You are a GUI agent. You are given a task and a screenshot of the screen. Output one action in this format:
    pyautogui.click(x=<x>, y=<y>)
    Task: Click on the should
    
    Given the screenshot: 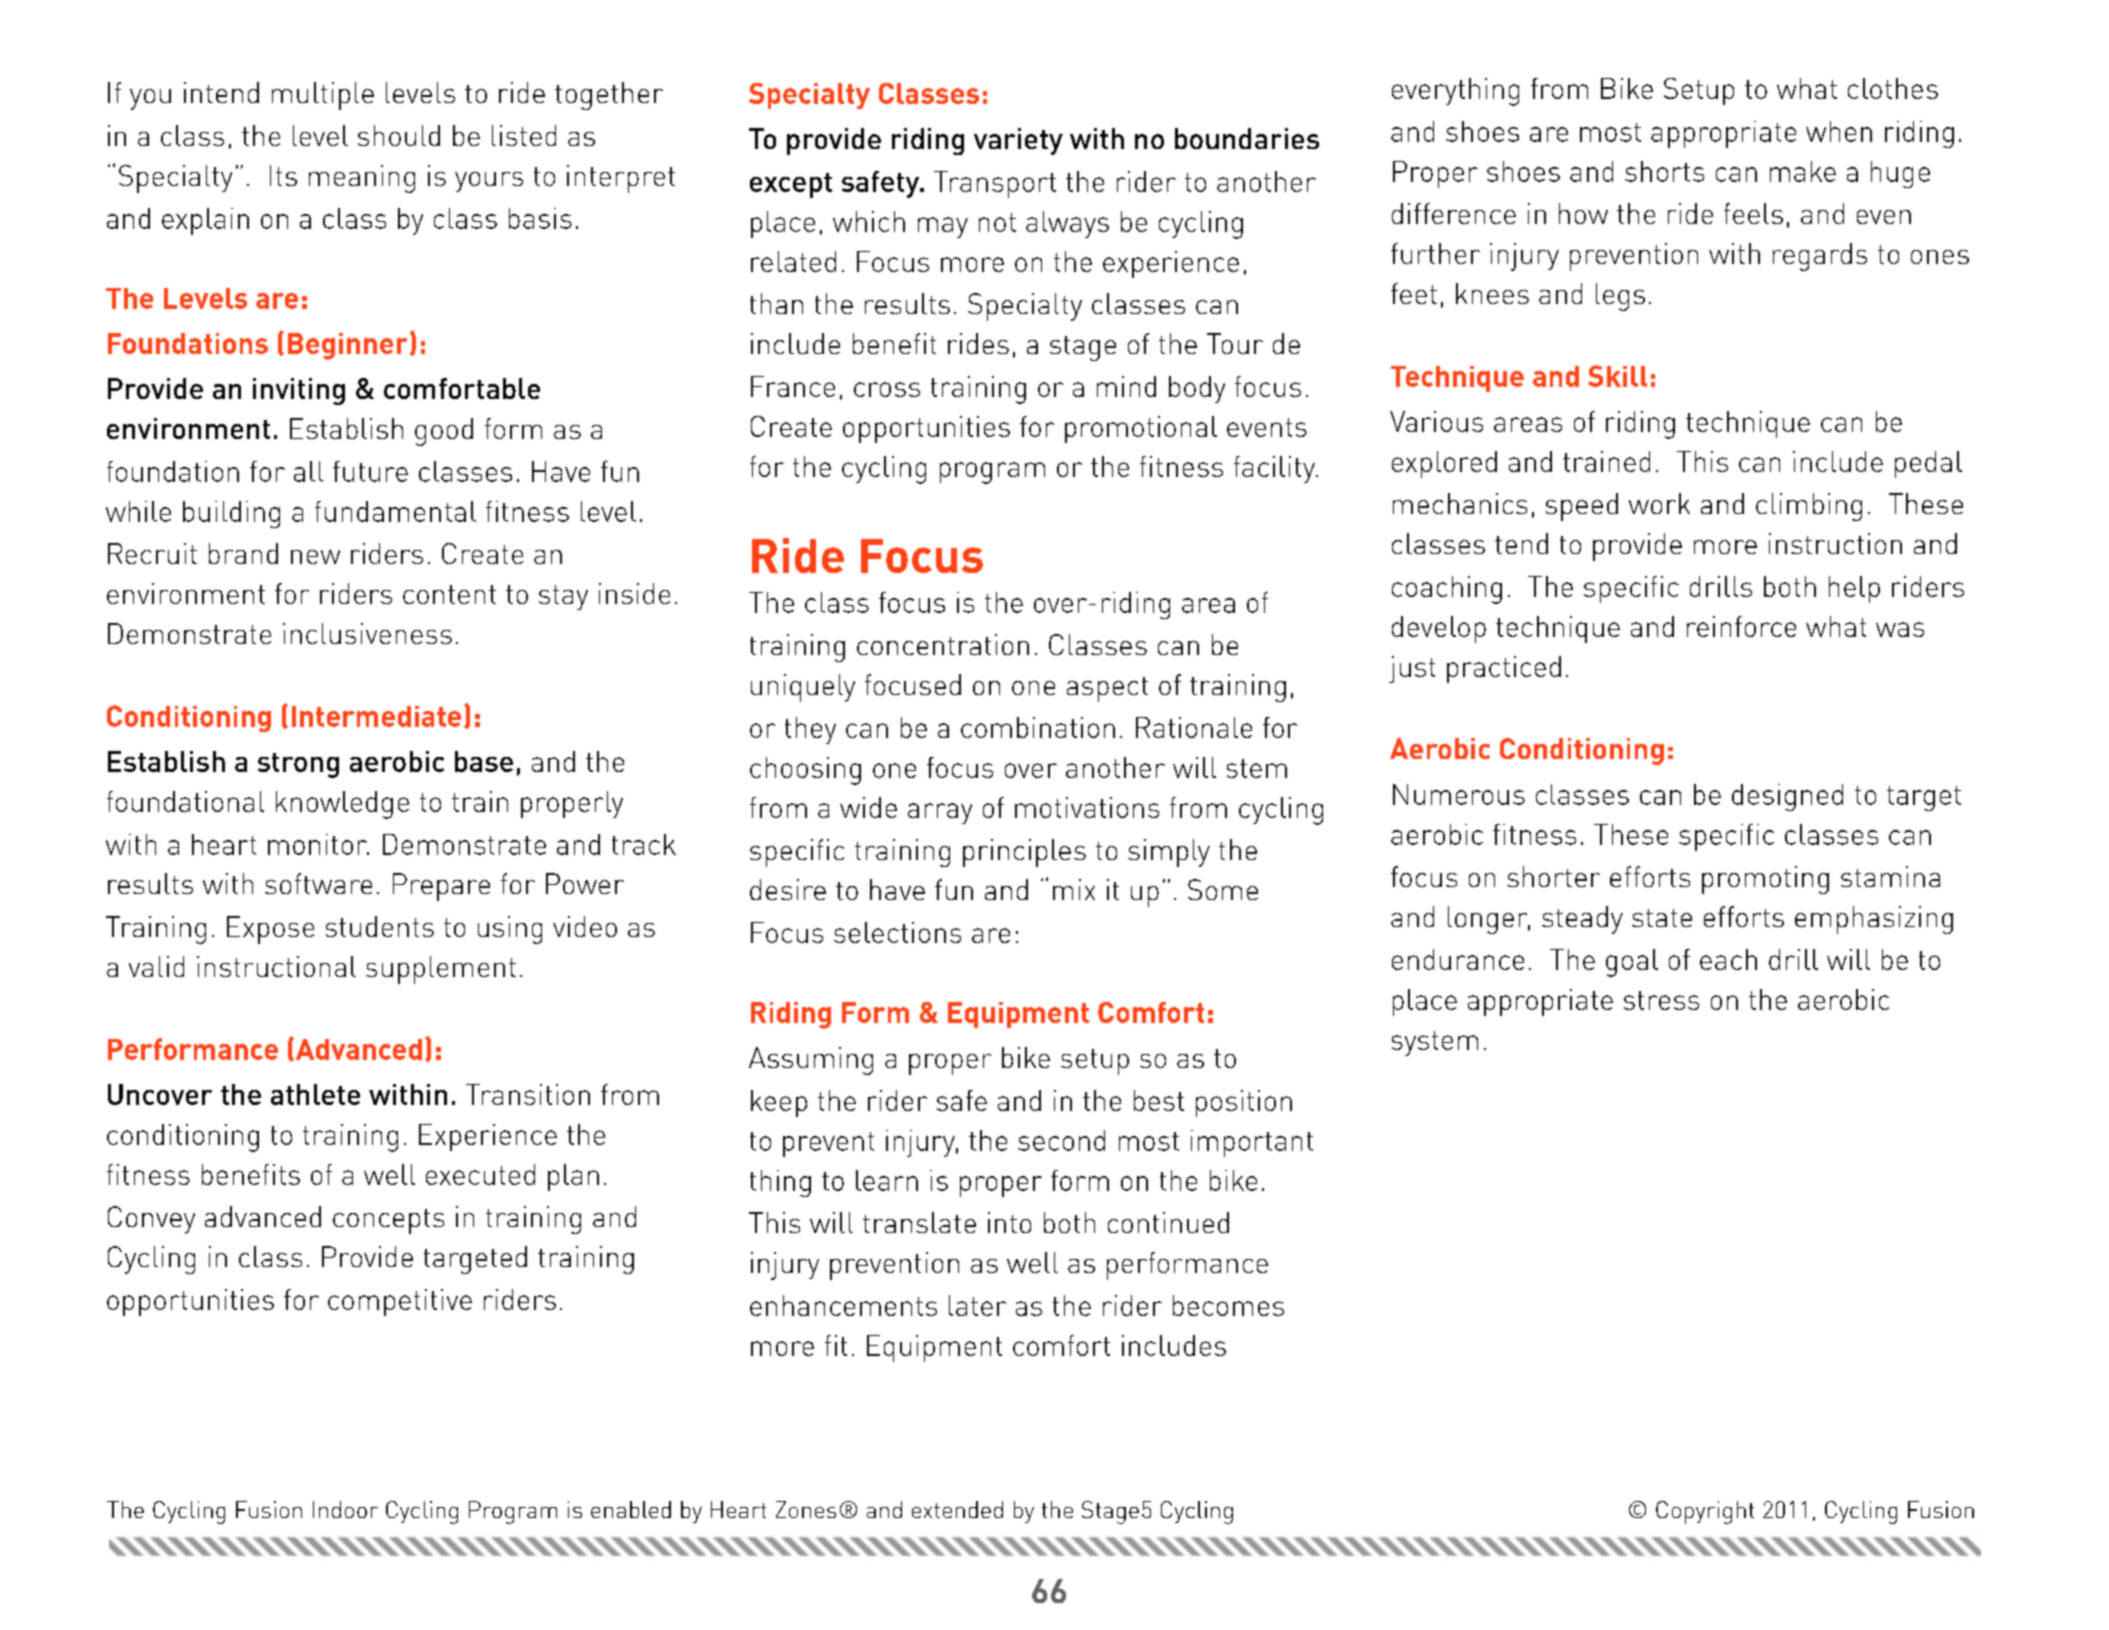 What is the action you would take?
    pyautogui.click(x=399, y=135)
